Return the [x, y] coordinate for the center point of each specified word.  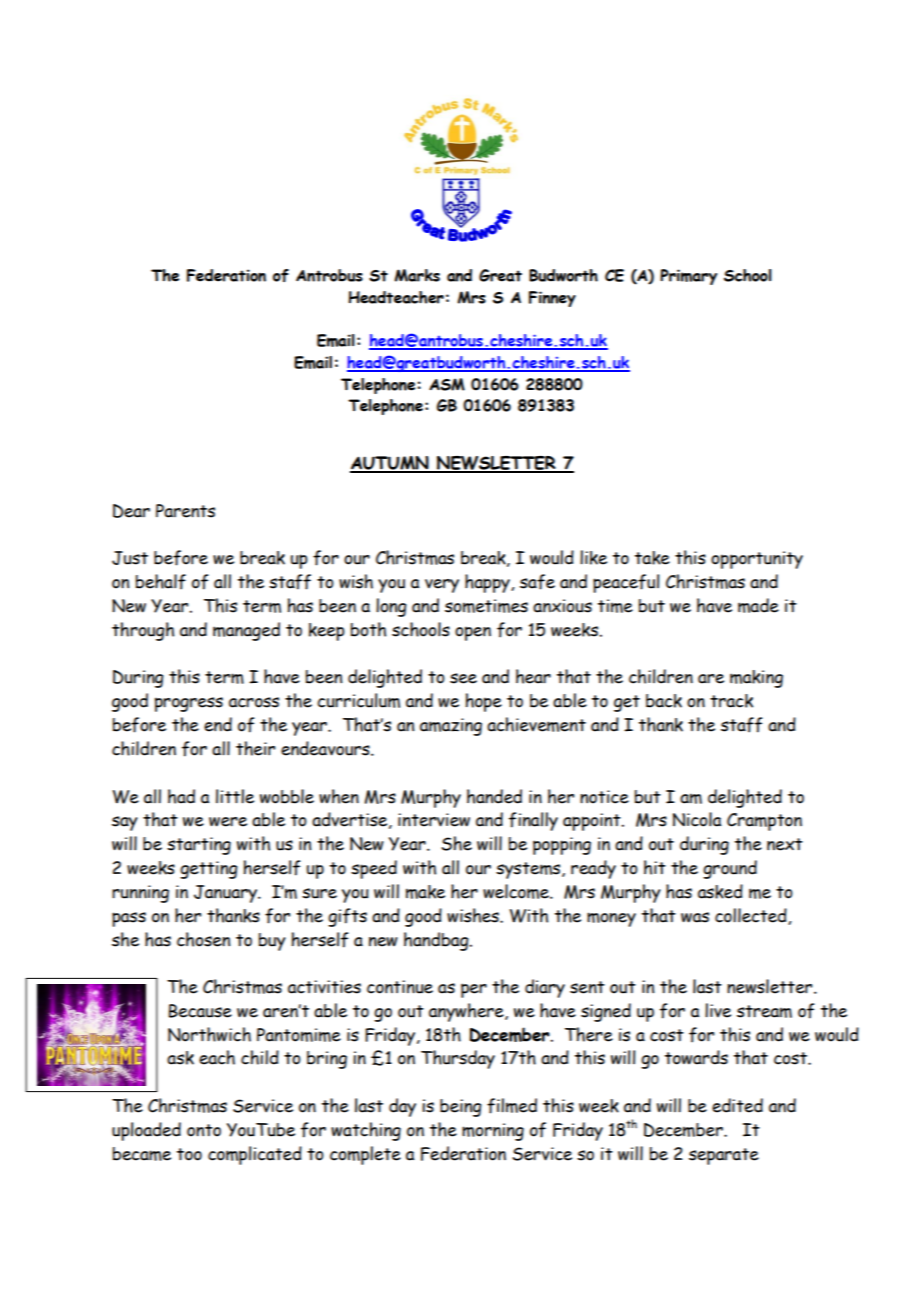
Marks [417, 275]
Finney [552, 299]
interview [434, 820]
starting [199, 846]
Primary [688, 277]
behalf [161, 582]
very [442, 586]
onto [204, 1130]
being [461, 1108]
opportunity [757, 560]
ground [730, 869]
